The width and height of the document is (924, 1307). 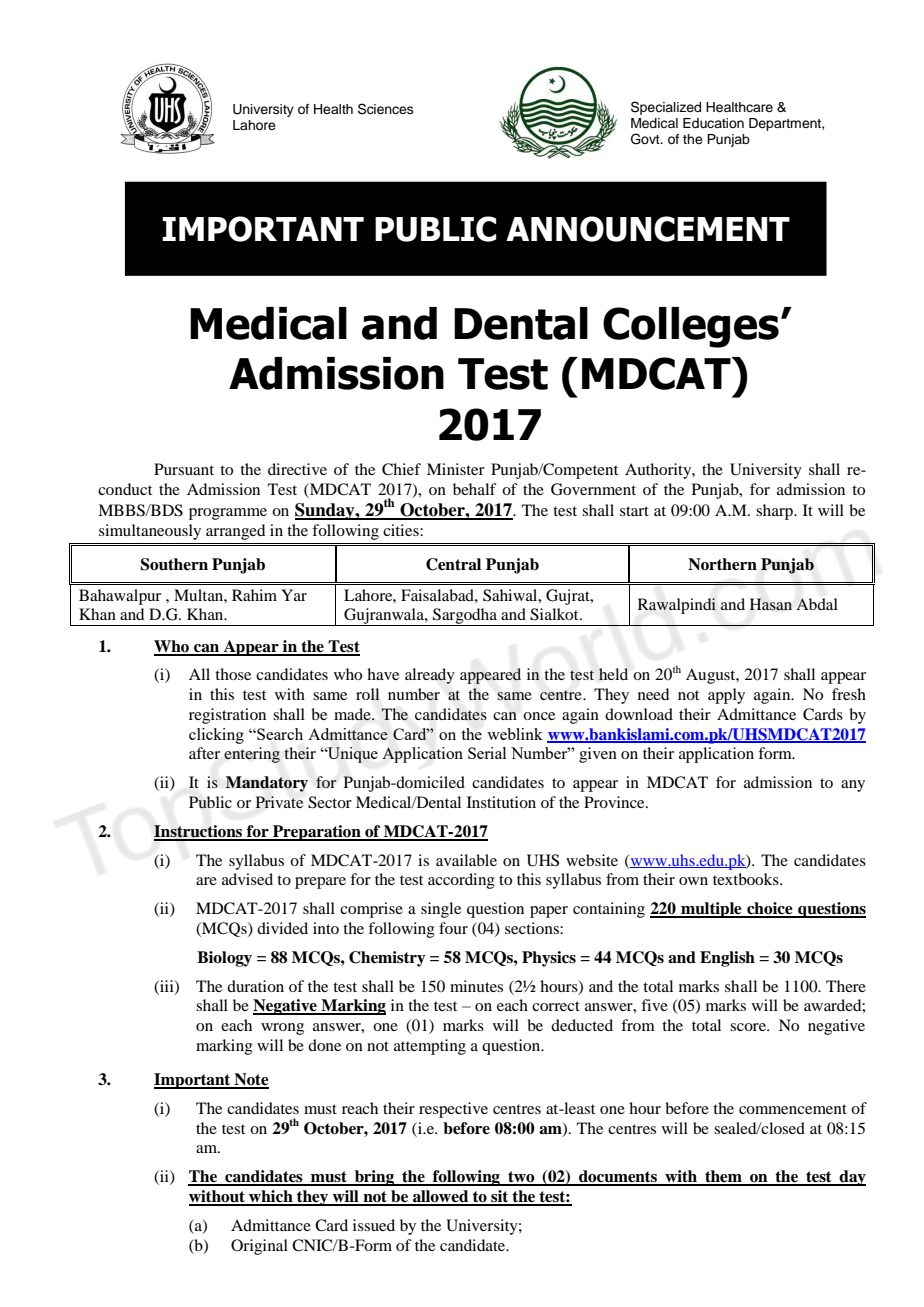 What do you see at coordinates (247, 879) in the document?
I see `advised` at bounding box center [247, 879].
